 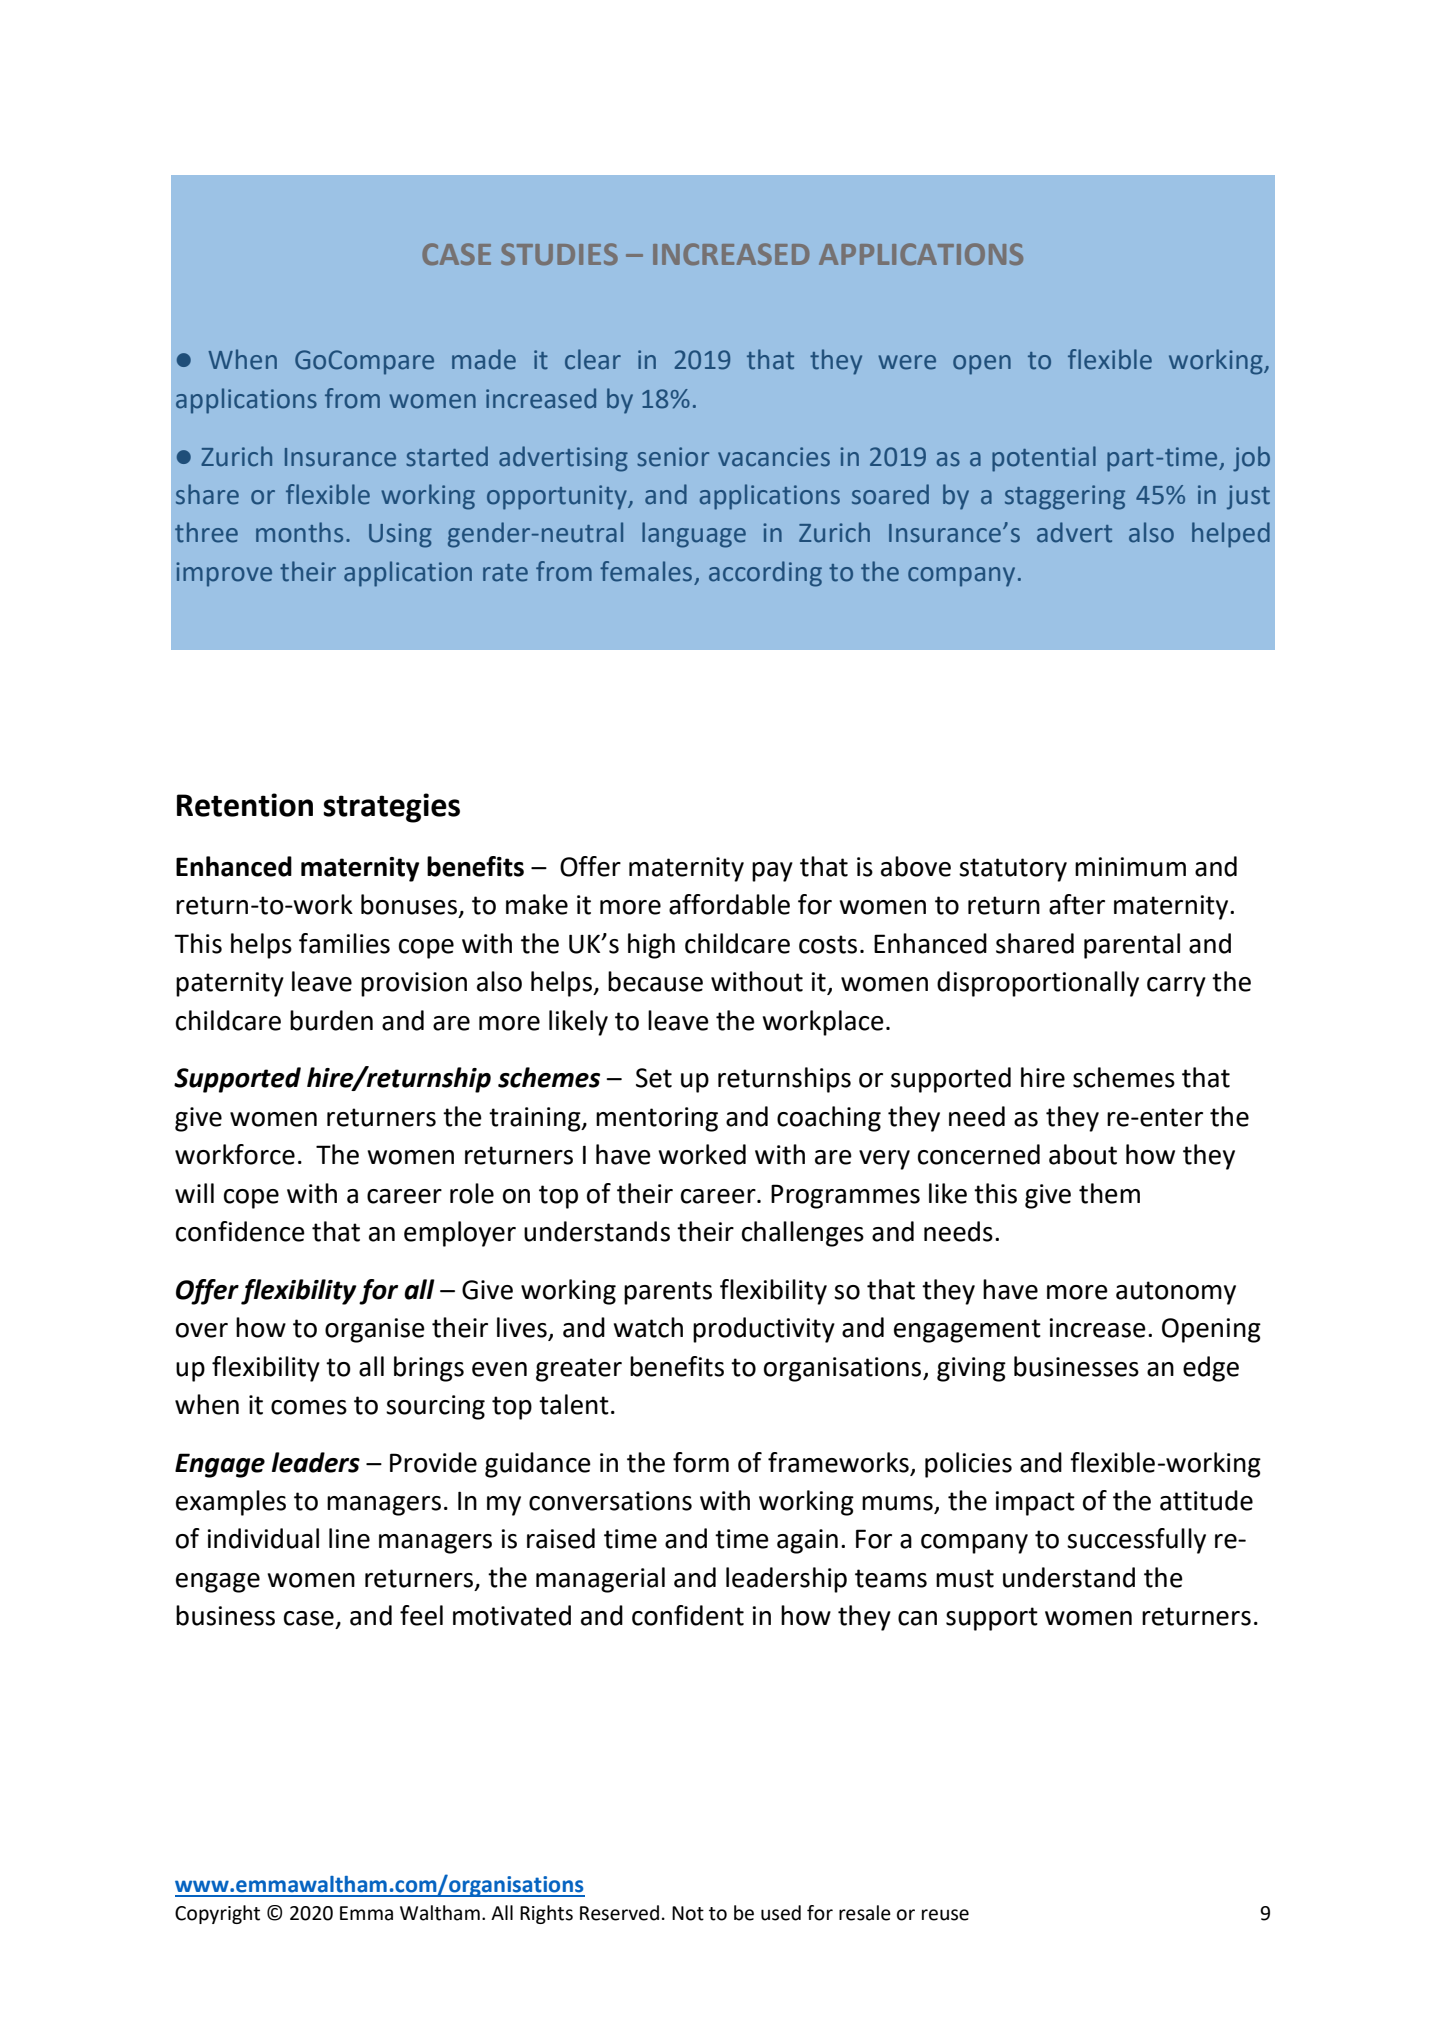 What do you see at coordinates (1083, 1154) in the screenshot?
I see `about` at bounding box center [1083, 1154].
